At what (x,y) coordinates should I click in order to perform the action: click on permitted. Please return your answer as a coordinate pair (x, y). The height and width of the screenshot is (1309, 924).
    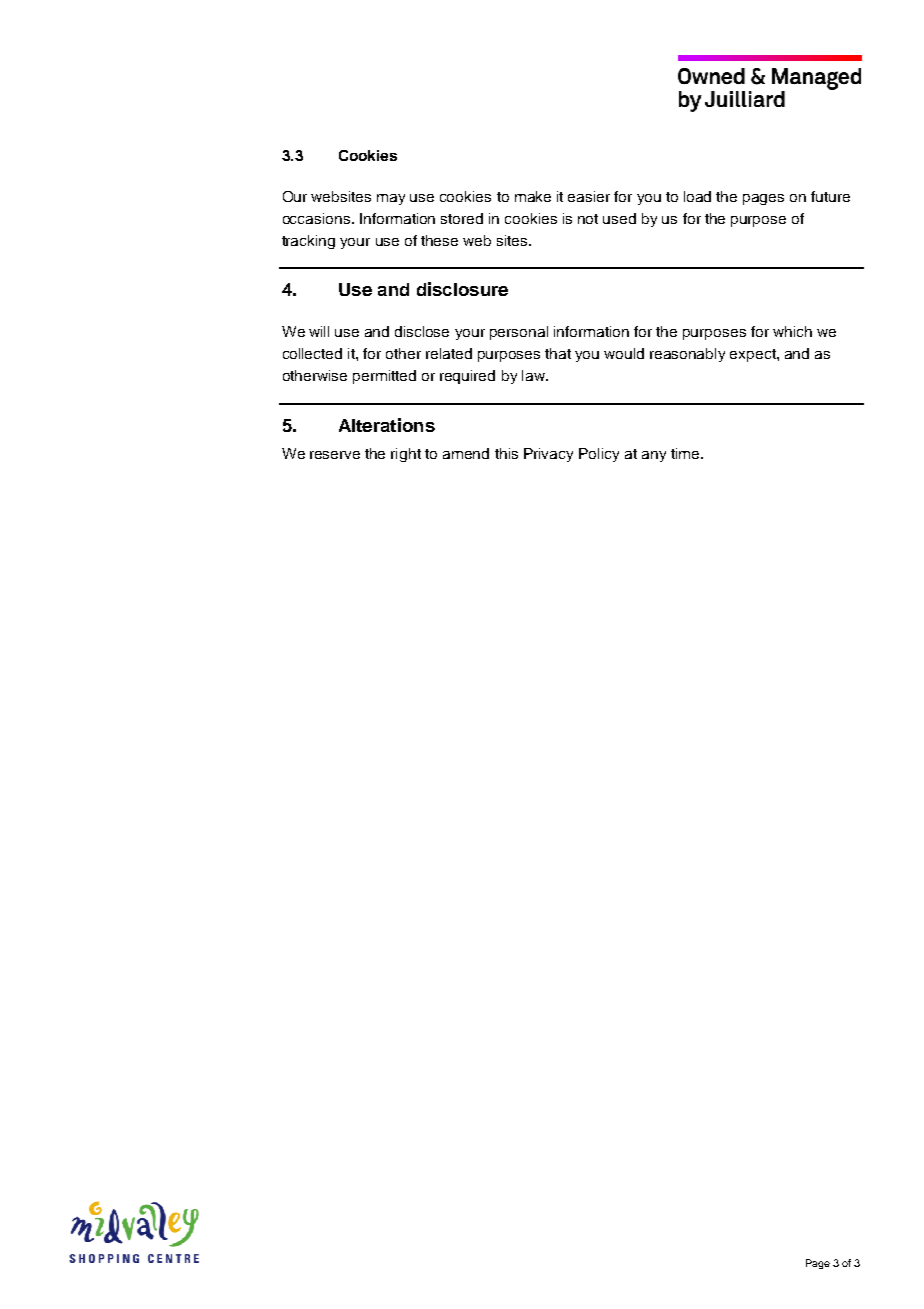
    Looking at the image, I should click on (384, 377).
